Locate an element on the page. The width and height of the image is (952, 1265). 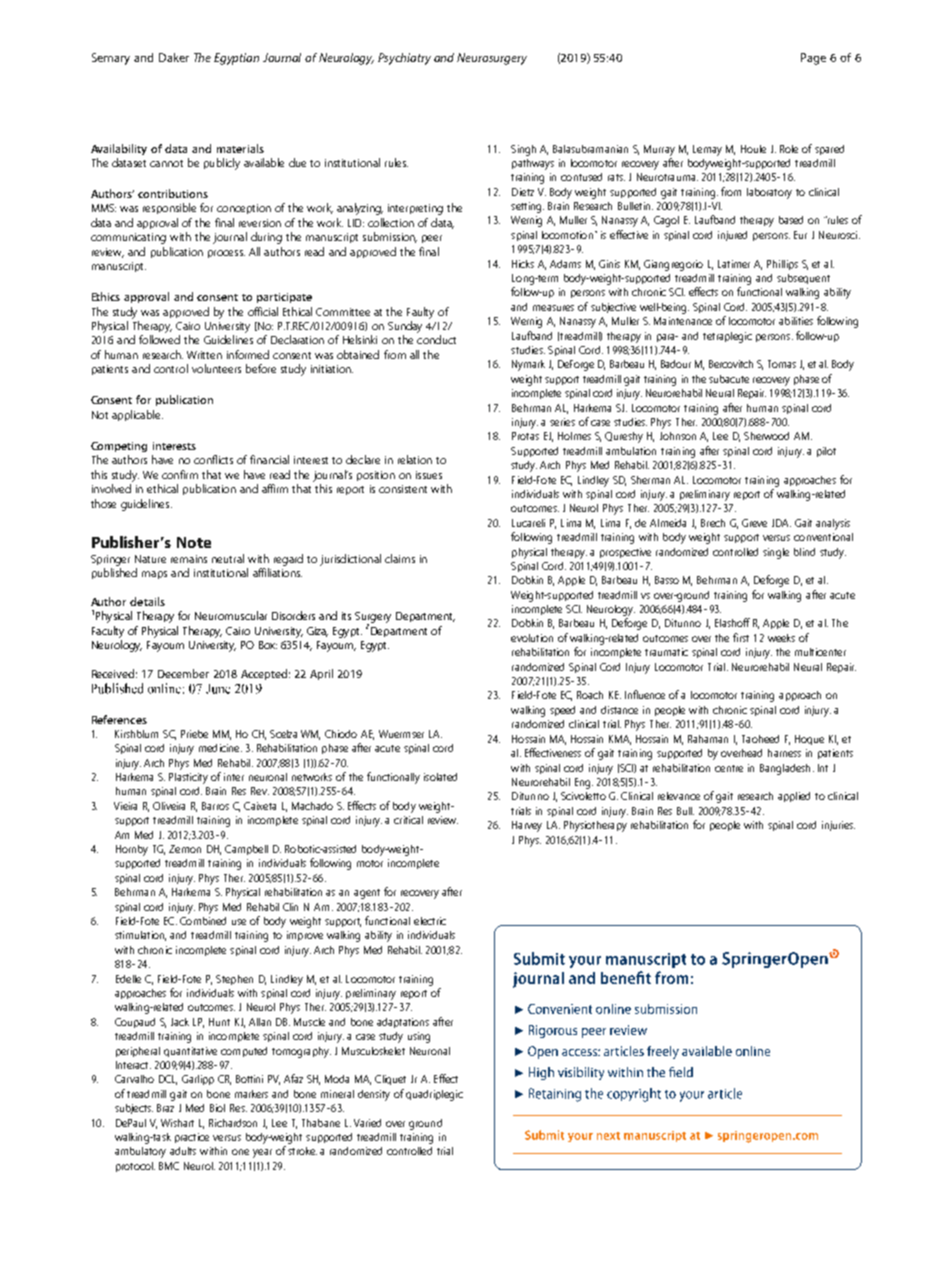
evolution is located at coordinates (532, 638).
